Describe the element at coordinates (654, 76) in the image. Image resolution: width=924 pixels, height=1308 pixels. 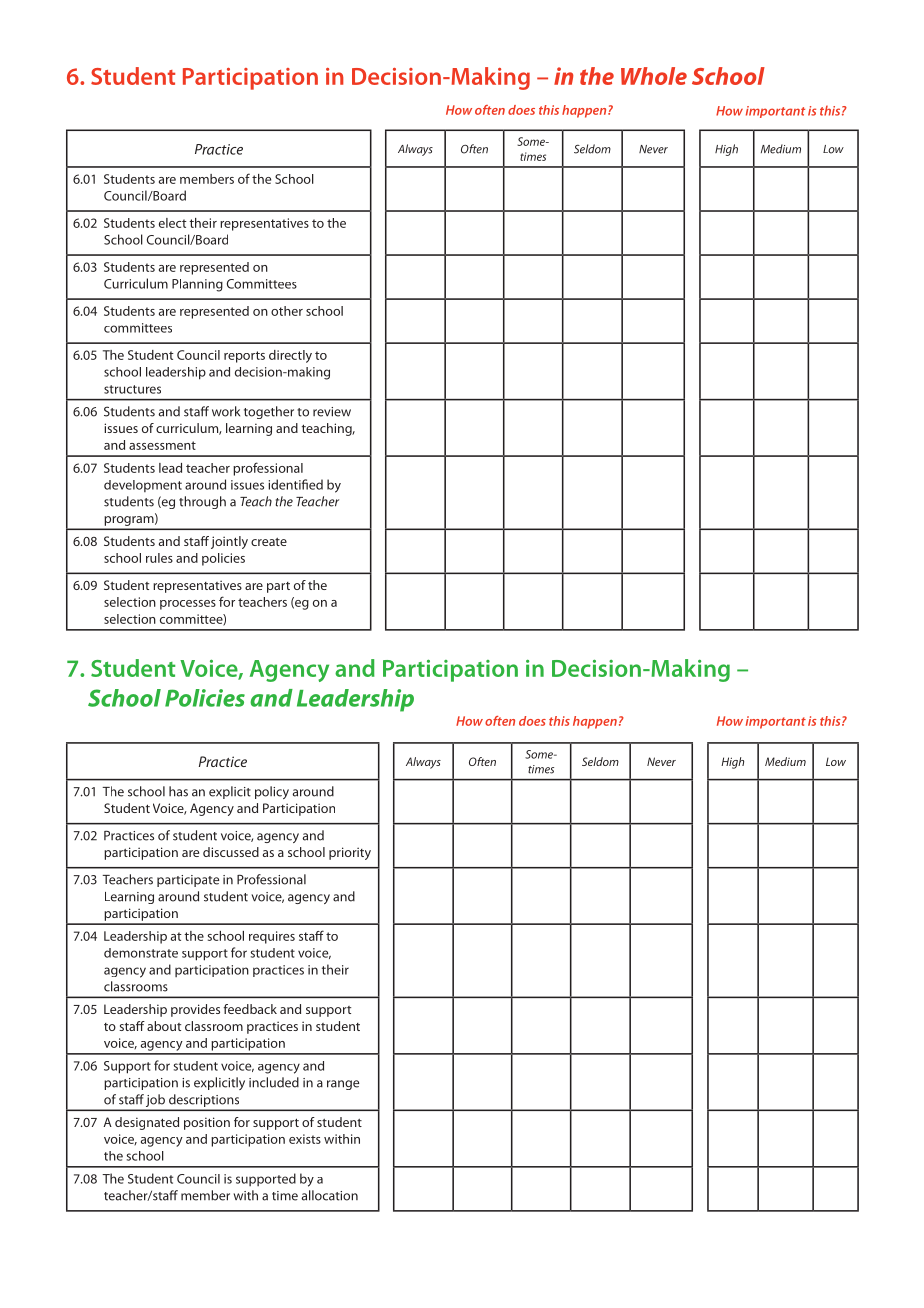
I see `Whole` at that location.
